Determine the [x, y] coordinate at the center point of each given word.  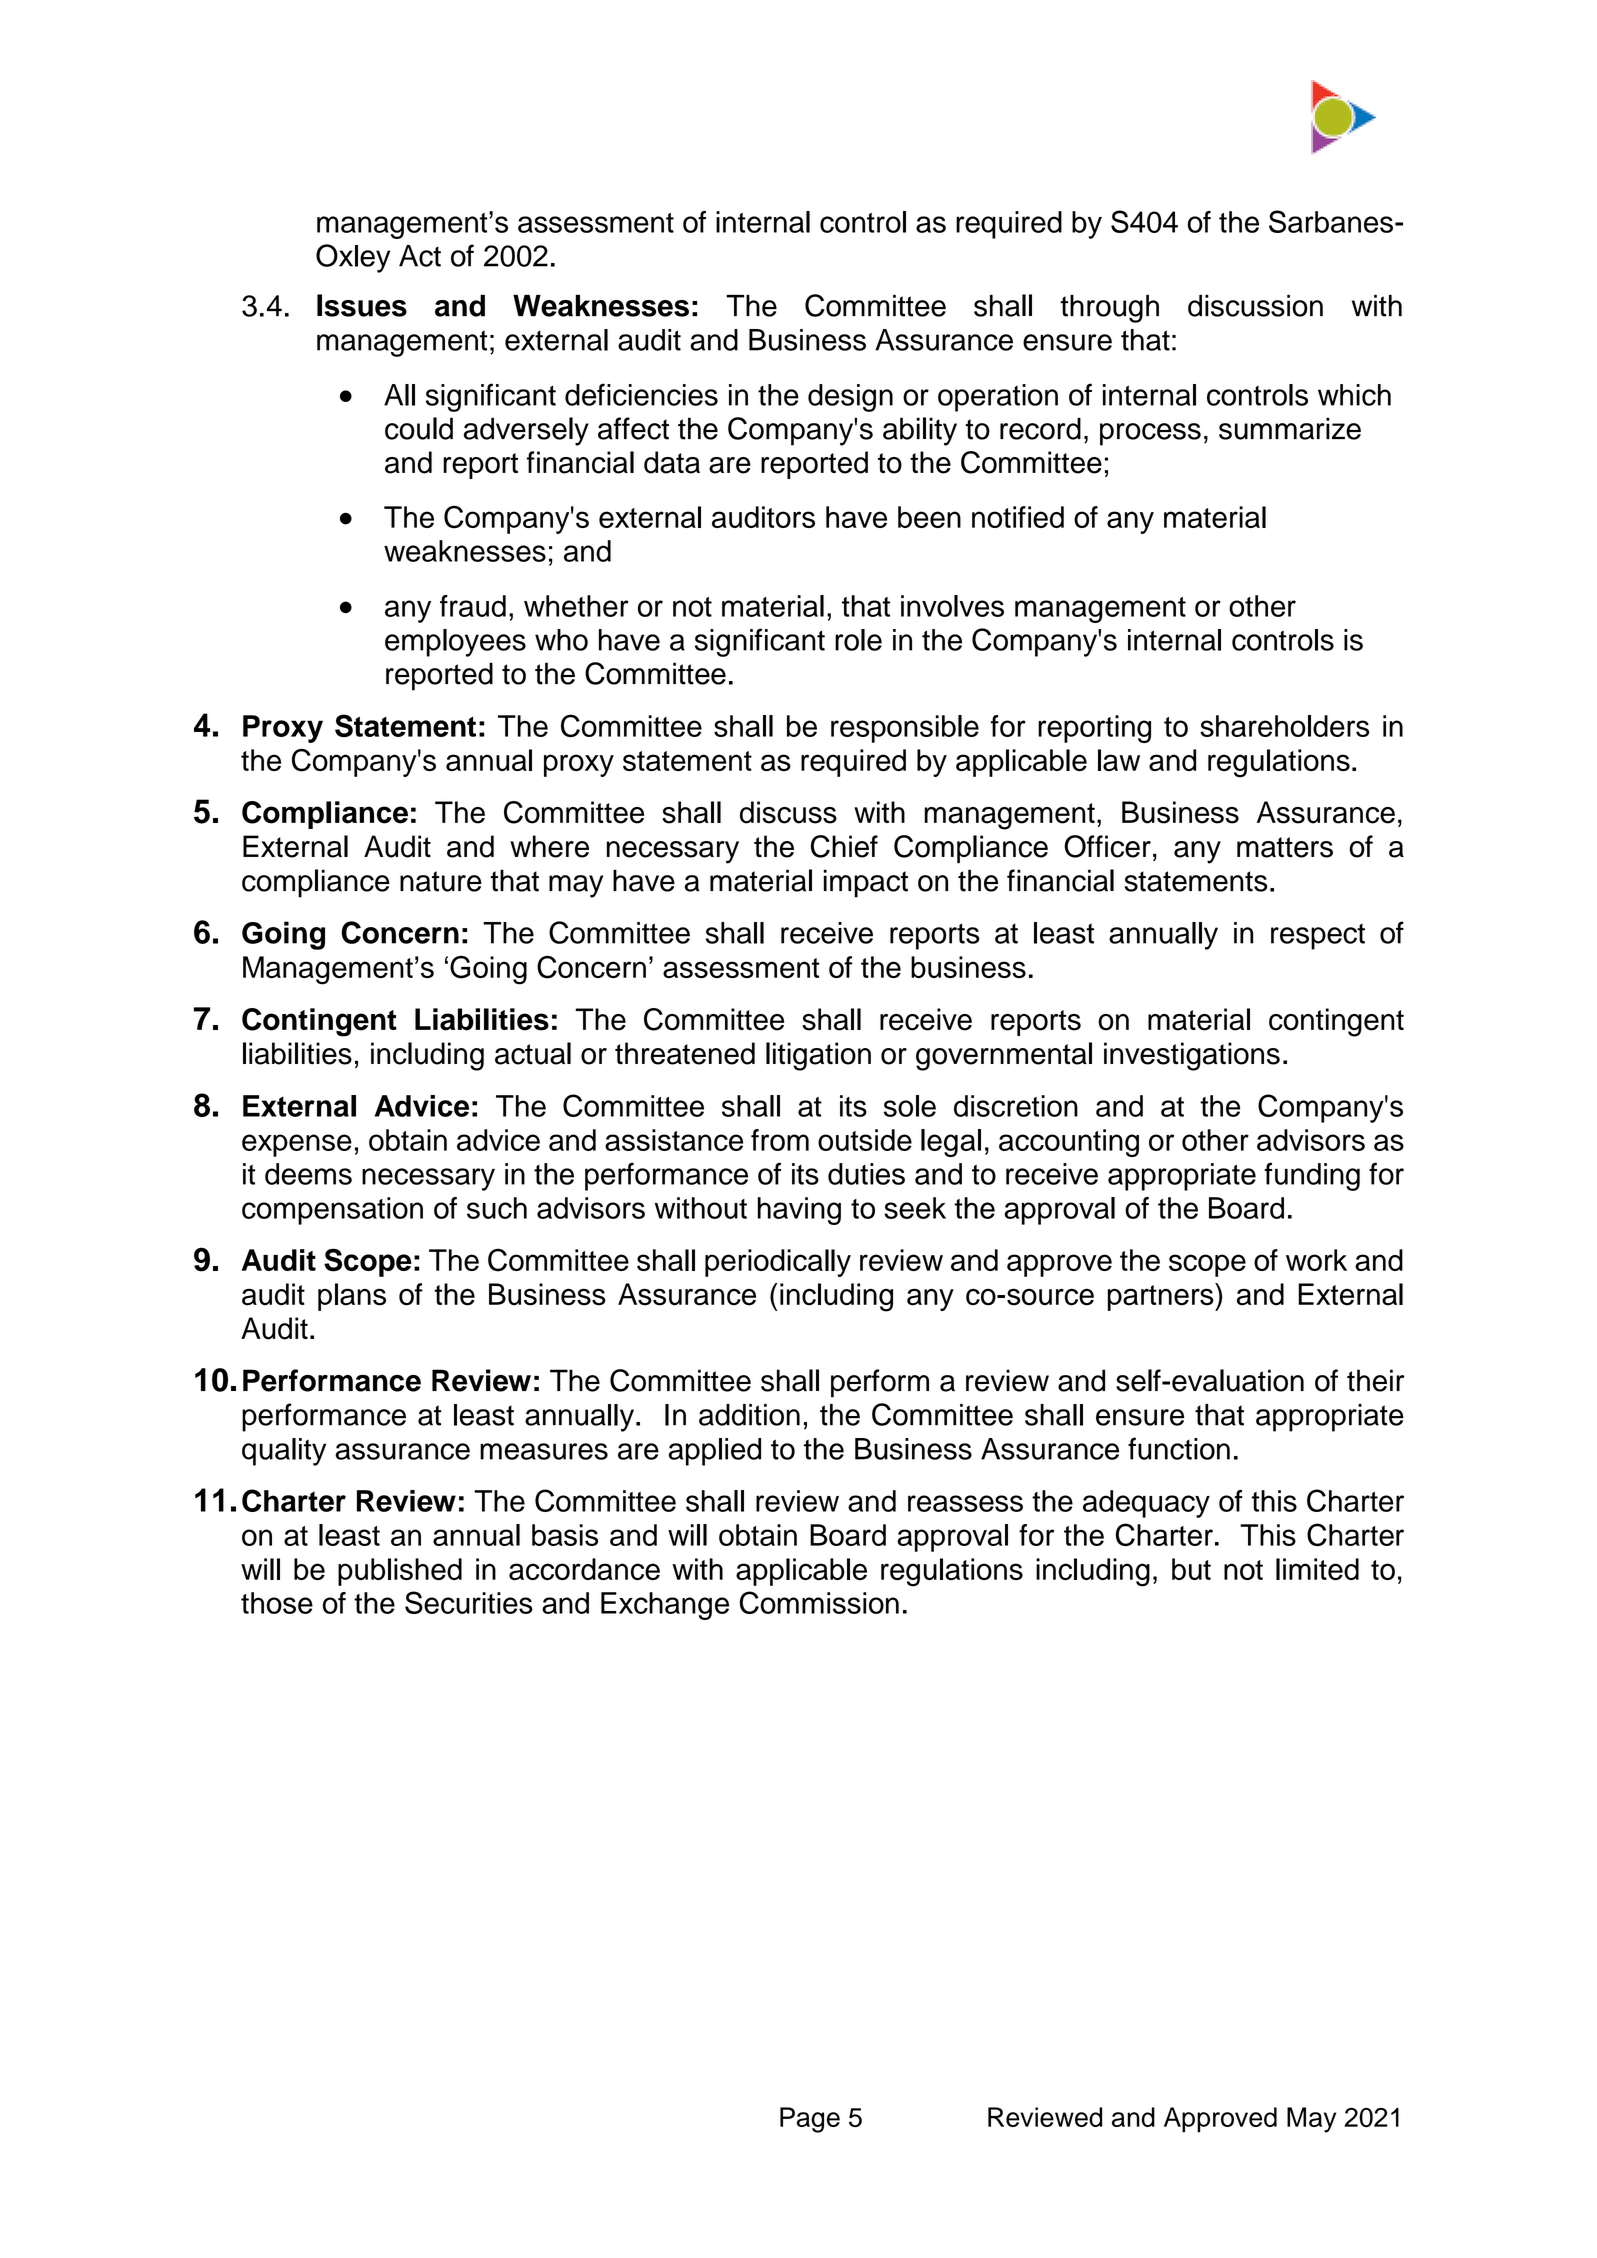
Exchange [665, 1606]
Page [810, 2120]
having [799, 1211]
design [850, 398]
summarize [1290, 428]
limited [1317, 1569]
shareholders [1284, 726]
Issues [362, 305]
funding [1312, 1176]
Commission [819, 1602]
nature [441, 881]
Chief [844, 846]
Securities [469, 1602]
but [1191, 1569]
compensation [332, 1211]
